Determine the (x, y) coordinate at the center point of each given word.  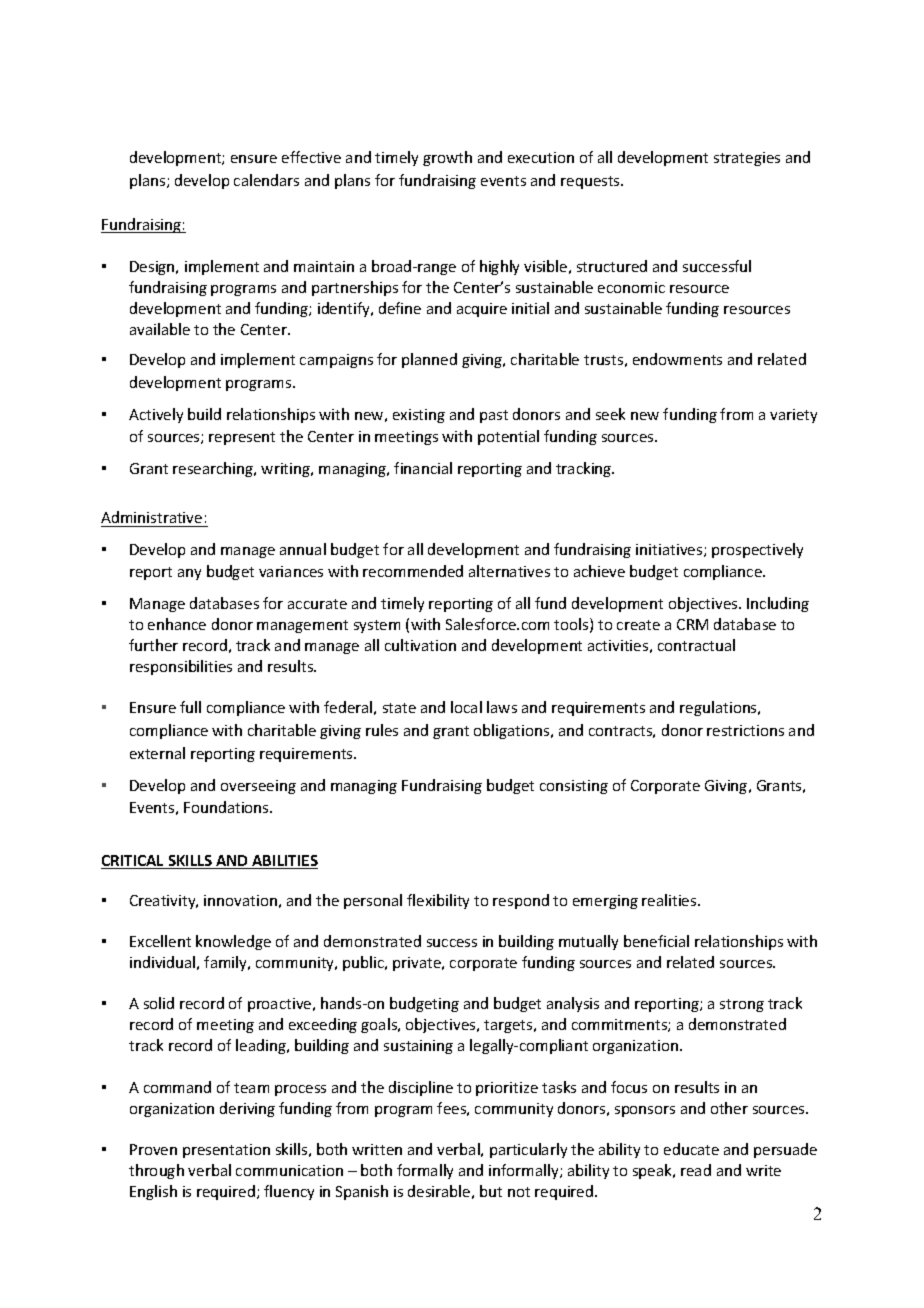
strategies (747, 159)
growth (447, 158)
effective (311, 157)
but (491, 1191)
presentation (226, 1151)
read (696, 1170)
